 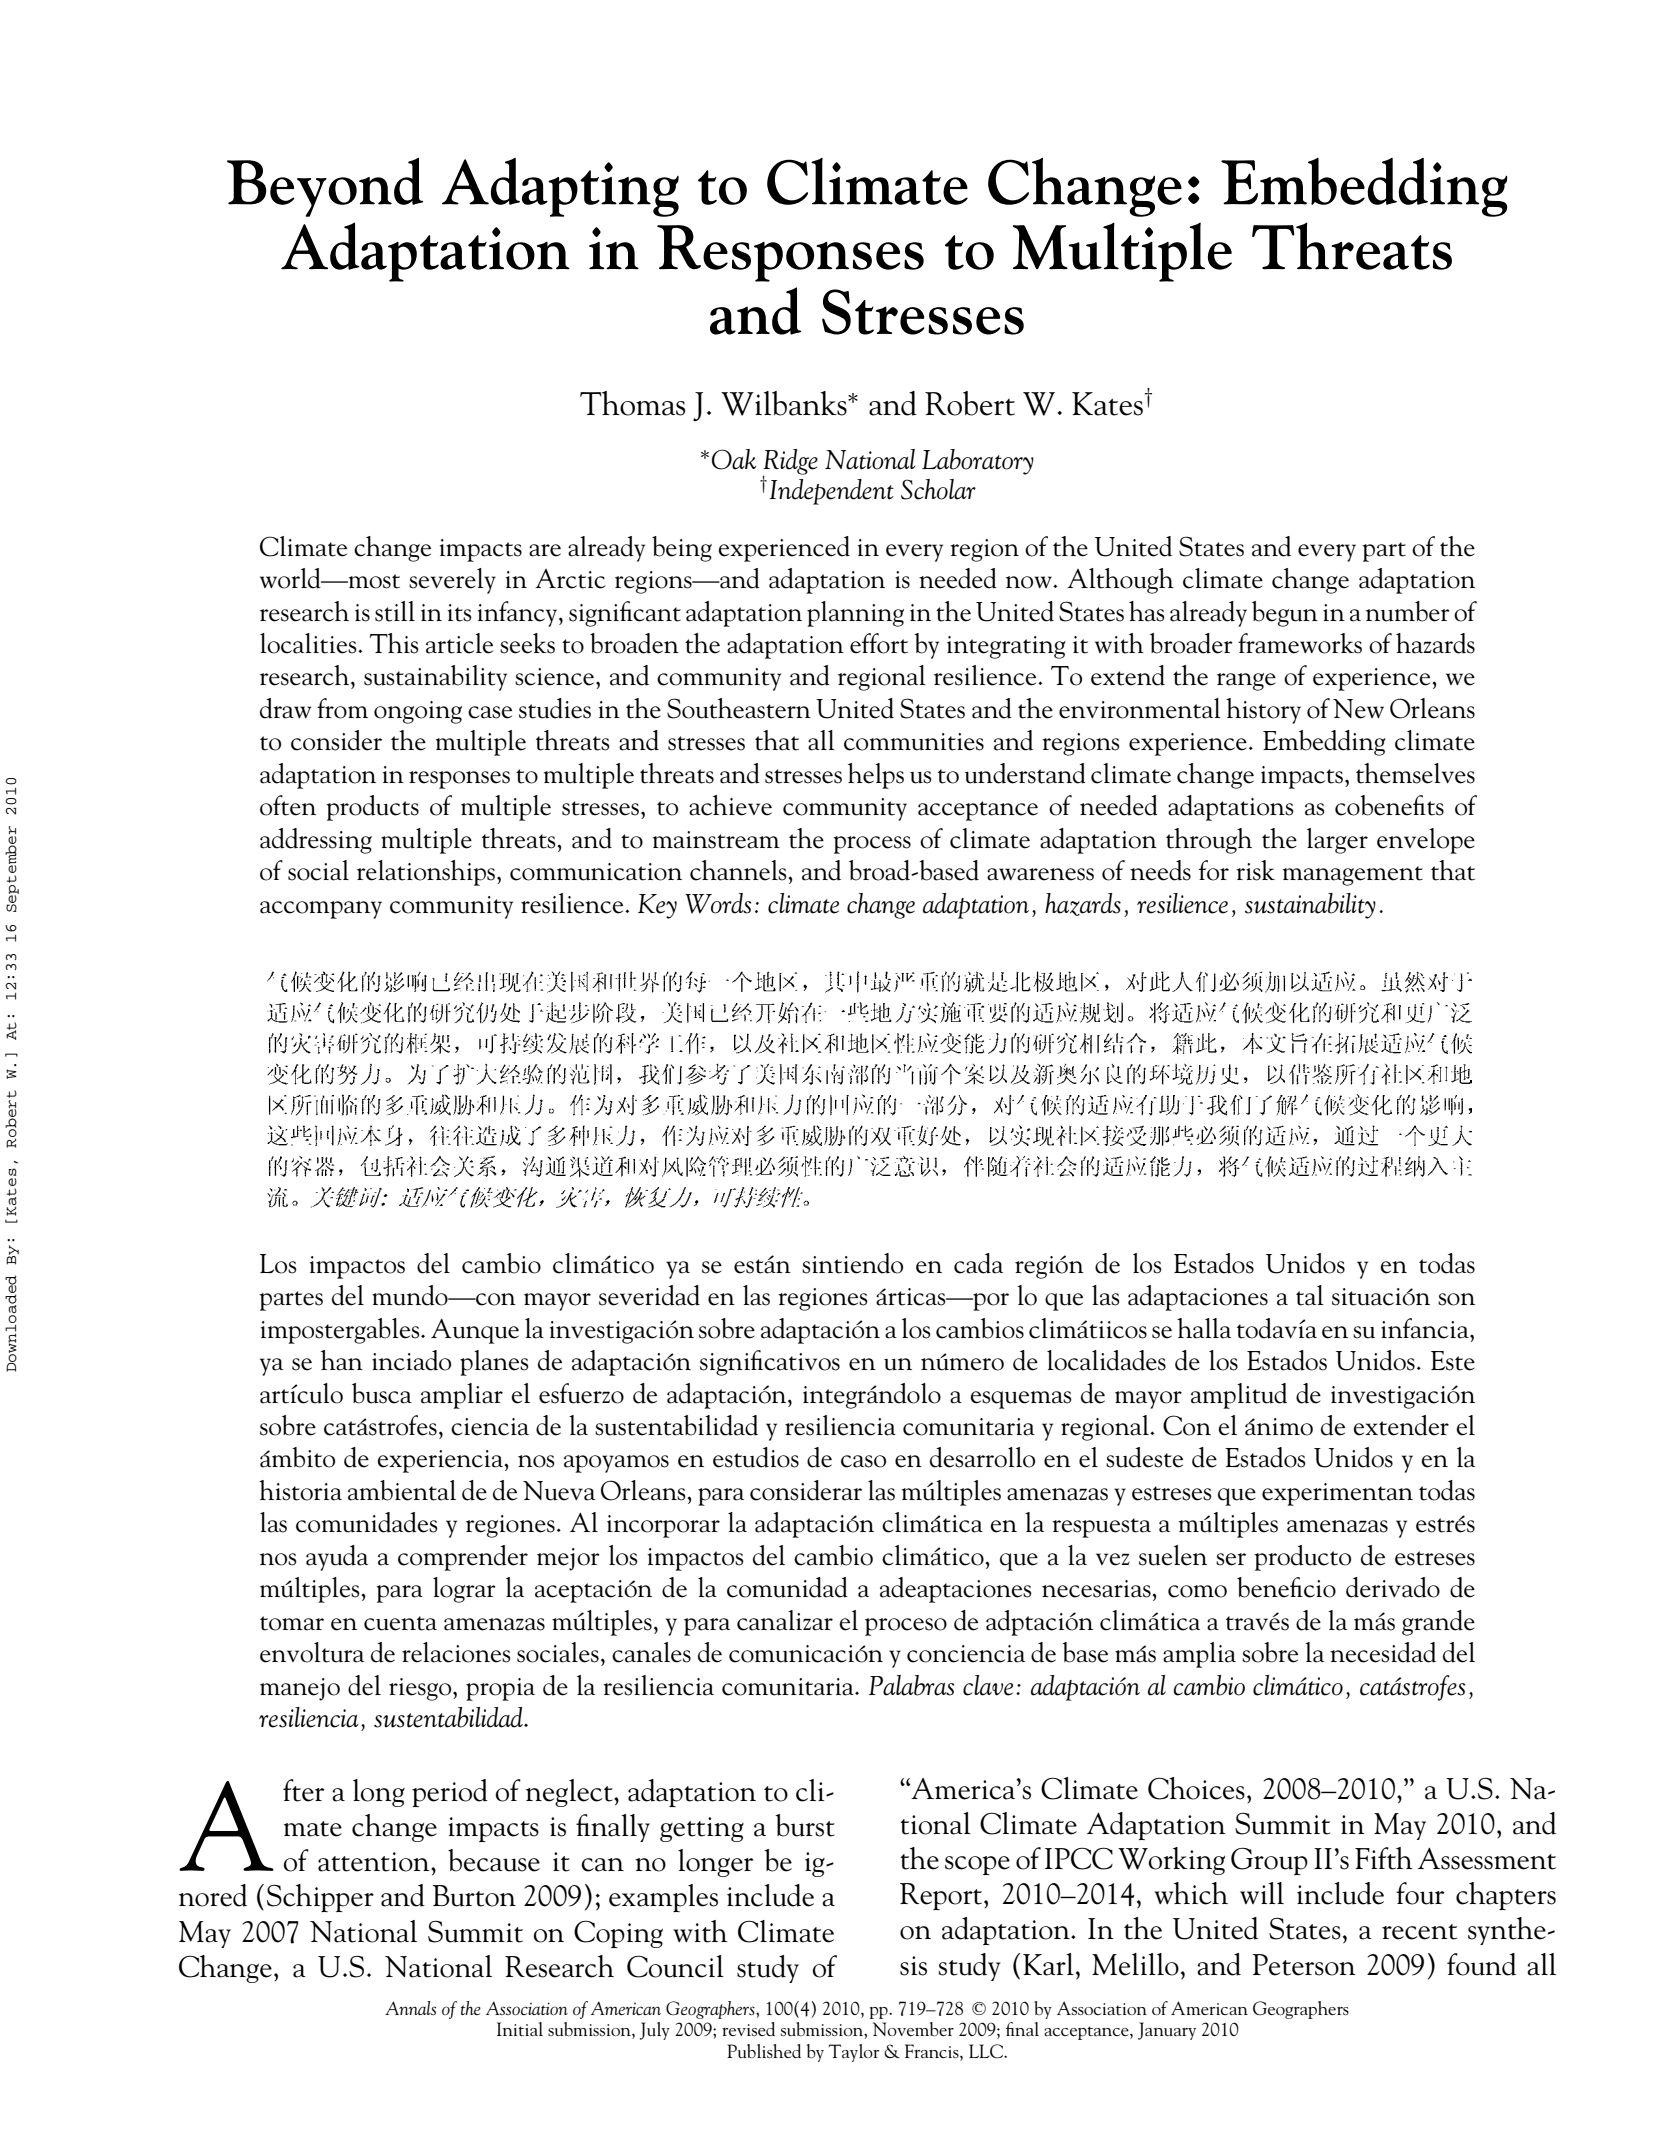 I want to click on Annals, so click(x=410, y=2008).
